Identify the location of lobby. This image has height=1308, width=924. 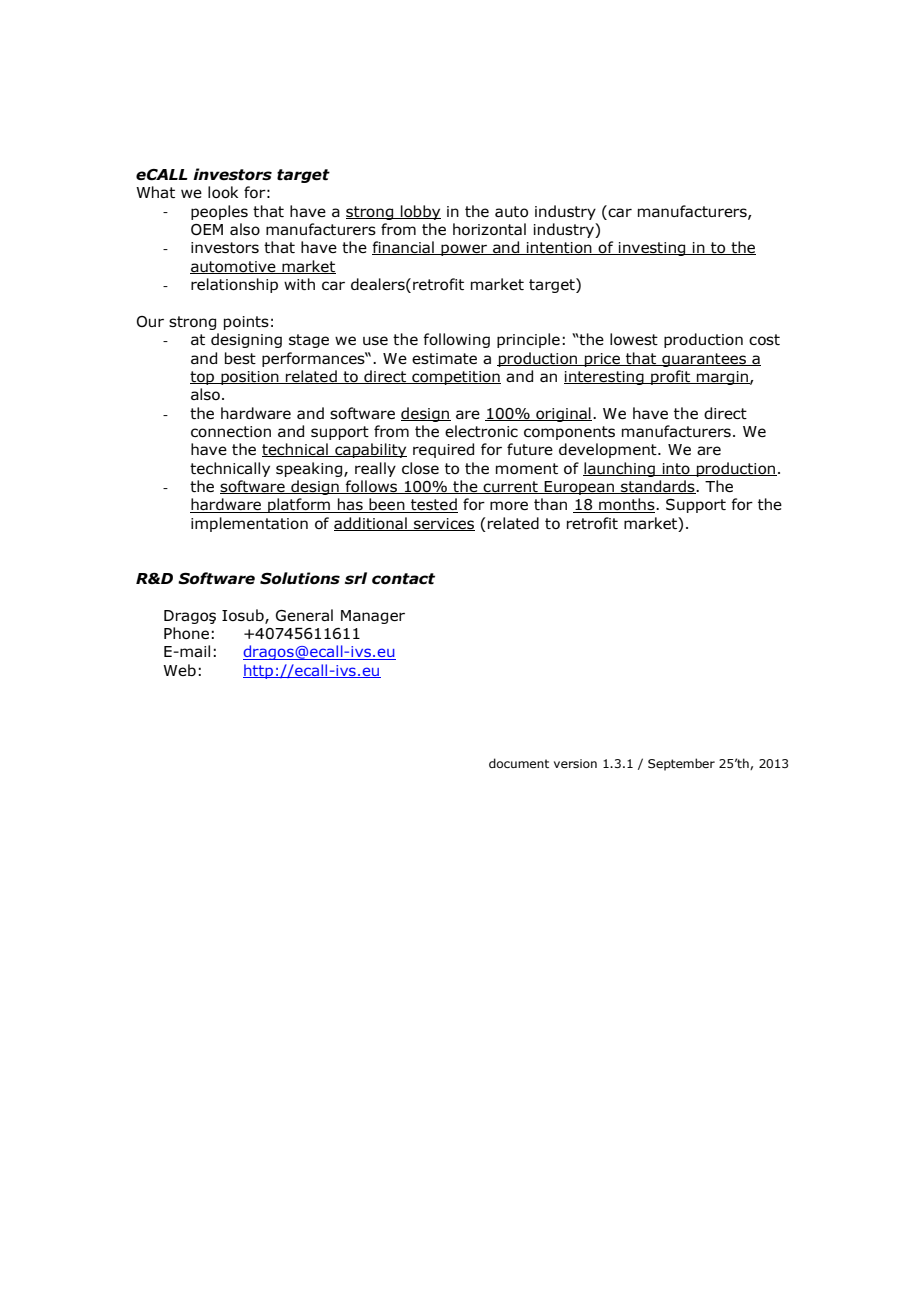
(420, 212).
